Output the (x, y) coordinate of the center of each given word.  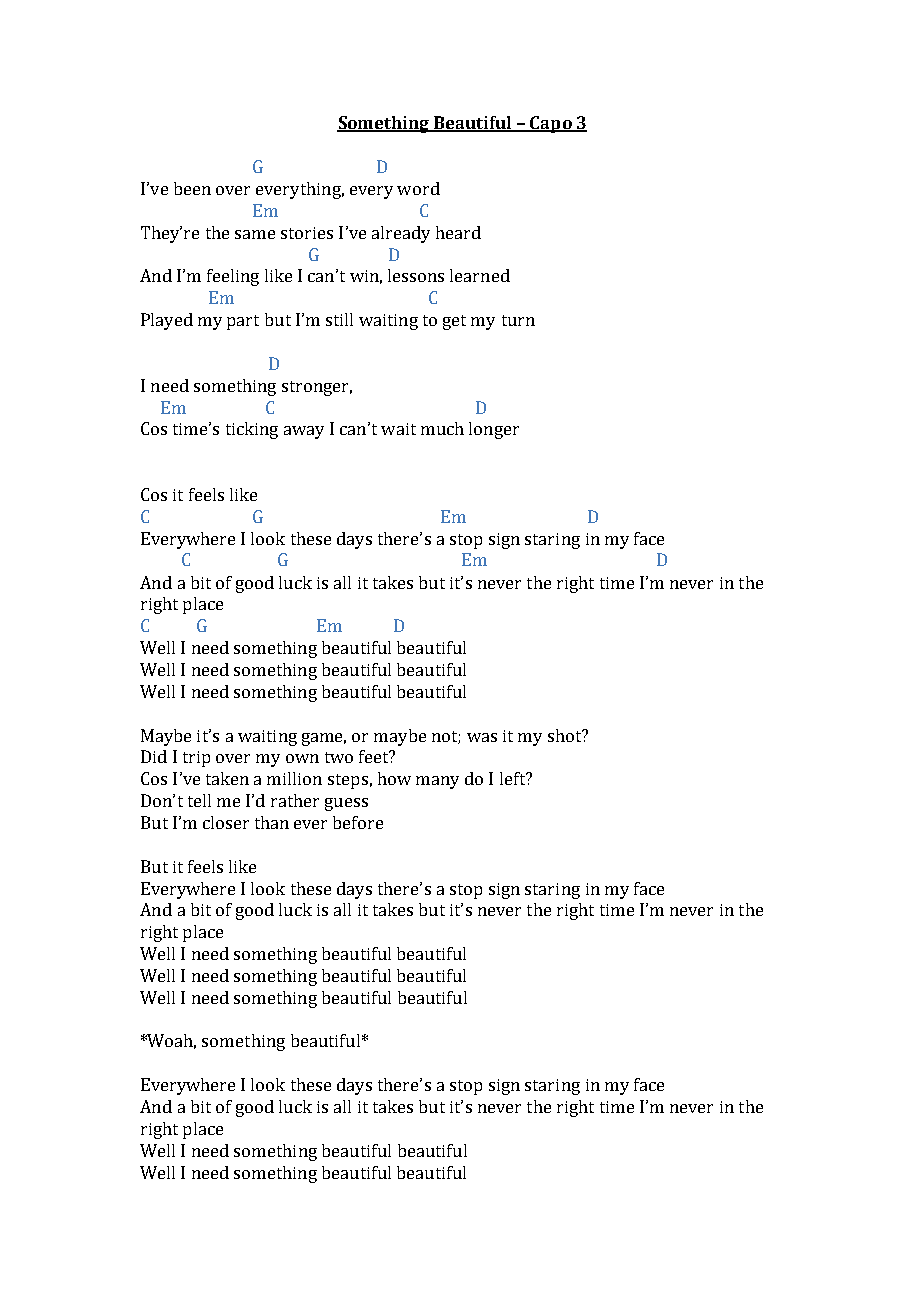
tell (199, 800)
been (192, 188)
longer (494, 430)
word (418, 188)
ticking (252, 430)
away (304, 432)
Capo (551, 124)
